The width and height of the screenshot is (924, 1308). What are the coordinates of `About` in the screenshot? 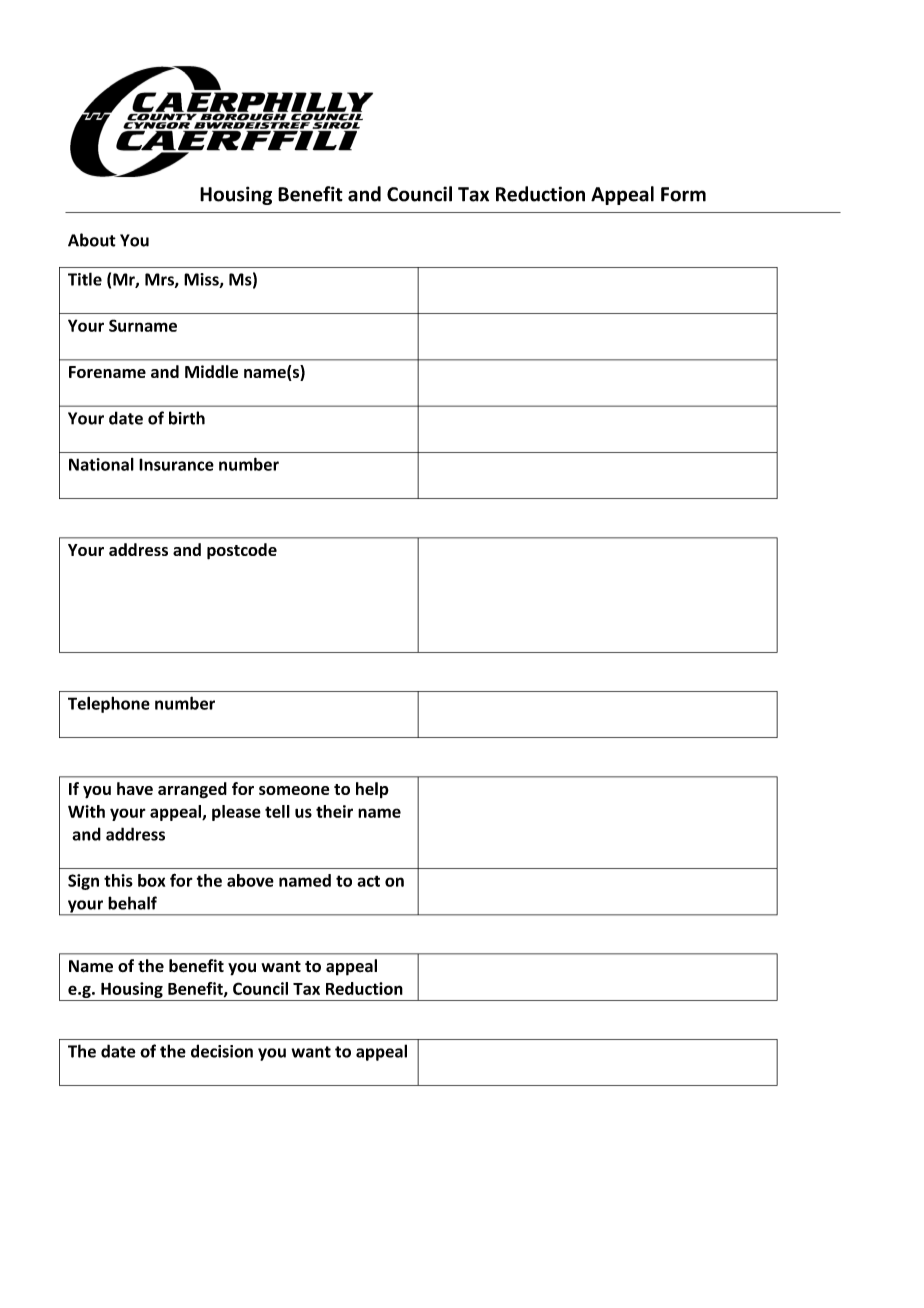 It's located at (92, 240).
